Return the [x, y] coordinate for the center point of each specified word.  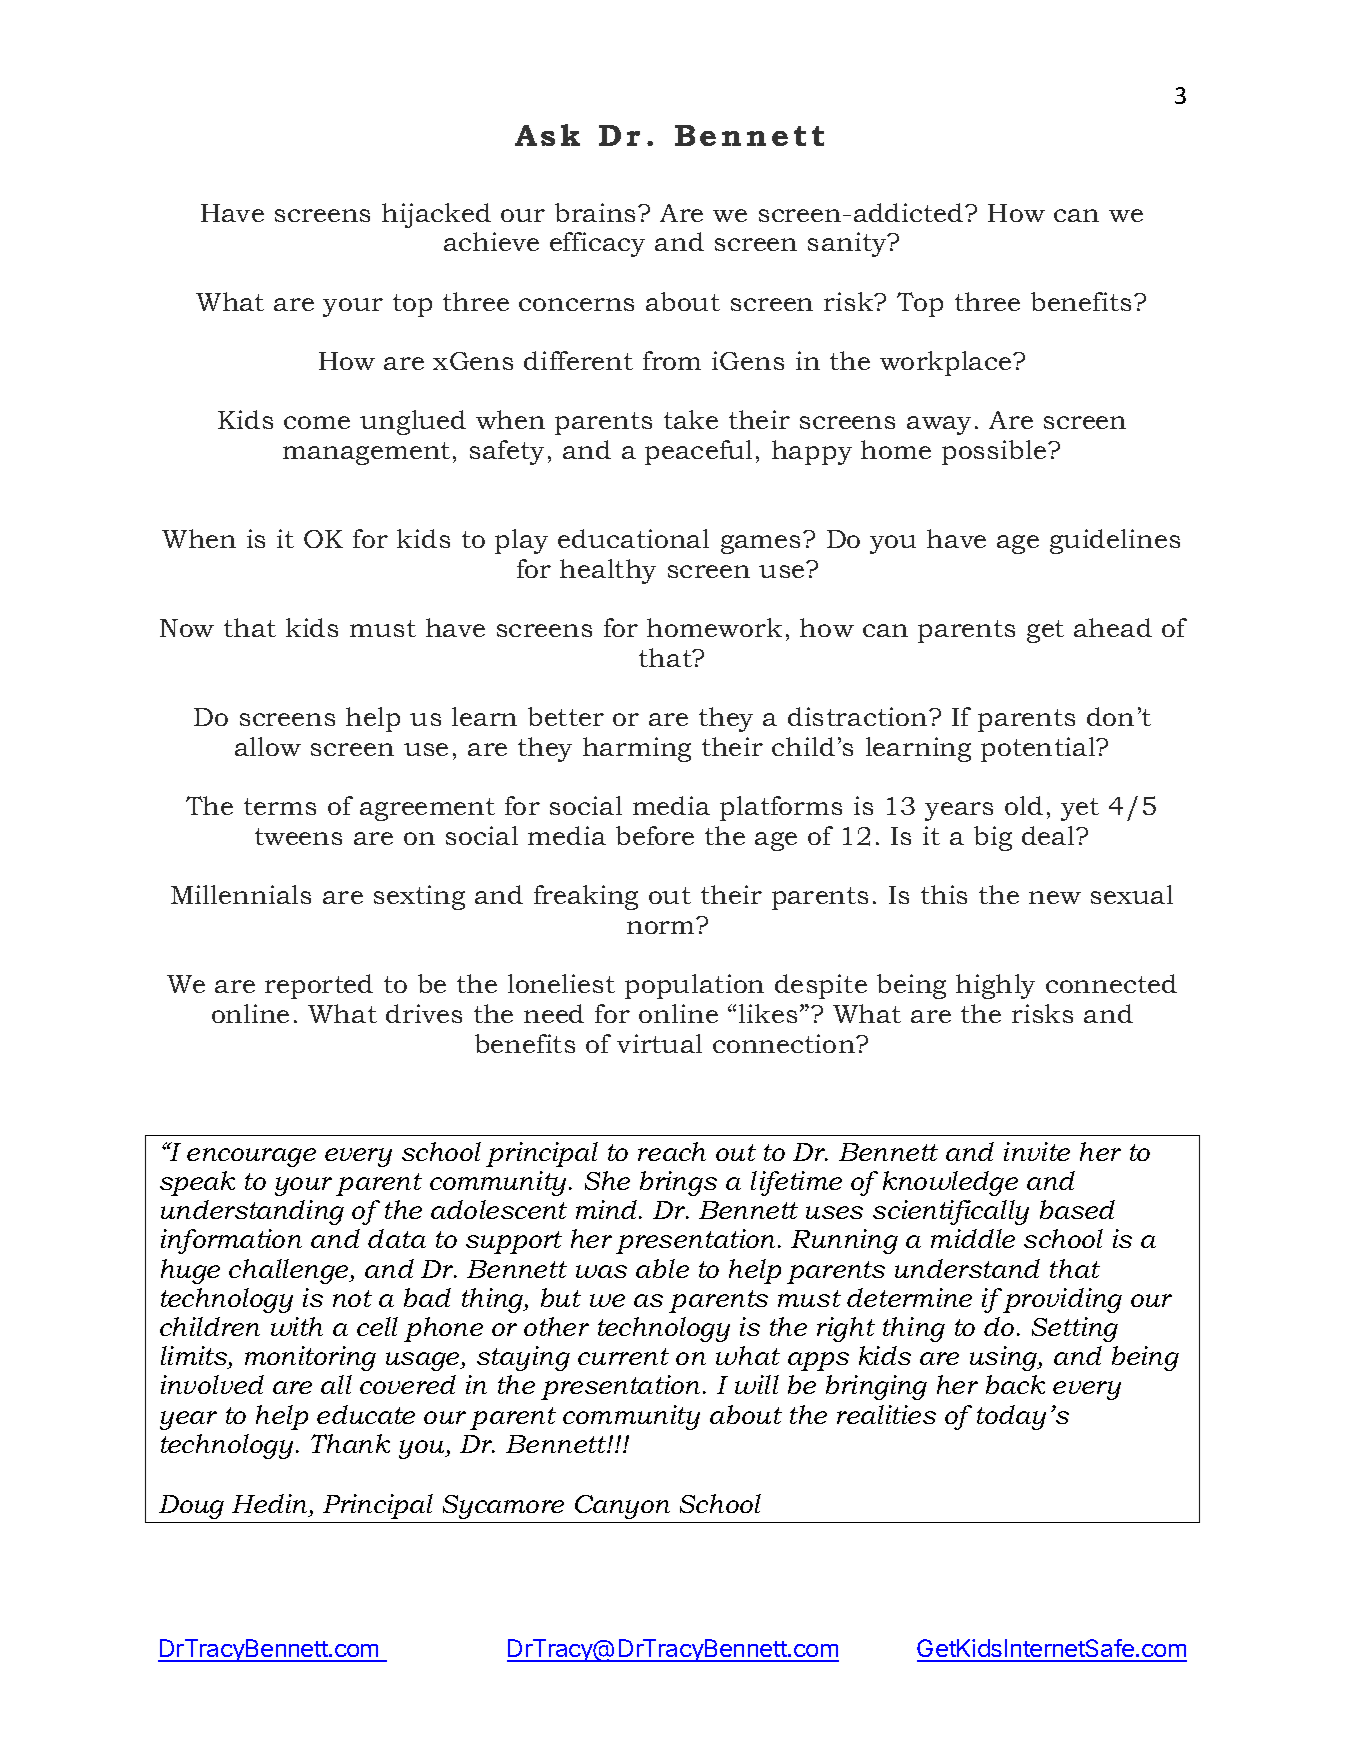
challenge [290, 1271]
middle [973, 1238]
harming [637, 749]
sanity [849, 244]
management [366, 453]
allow [268, 746]
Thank [350, 1443]
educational [633, 538]
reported [319, 986]
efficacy [597, 244]
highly [995, 986]
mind [608, 1209]
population [694, 986]
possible [995, 452]
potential [1039, 749]
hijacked [436, 215]
